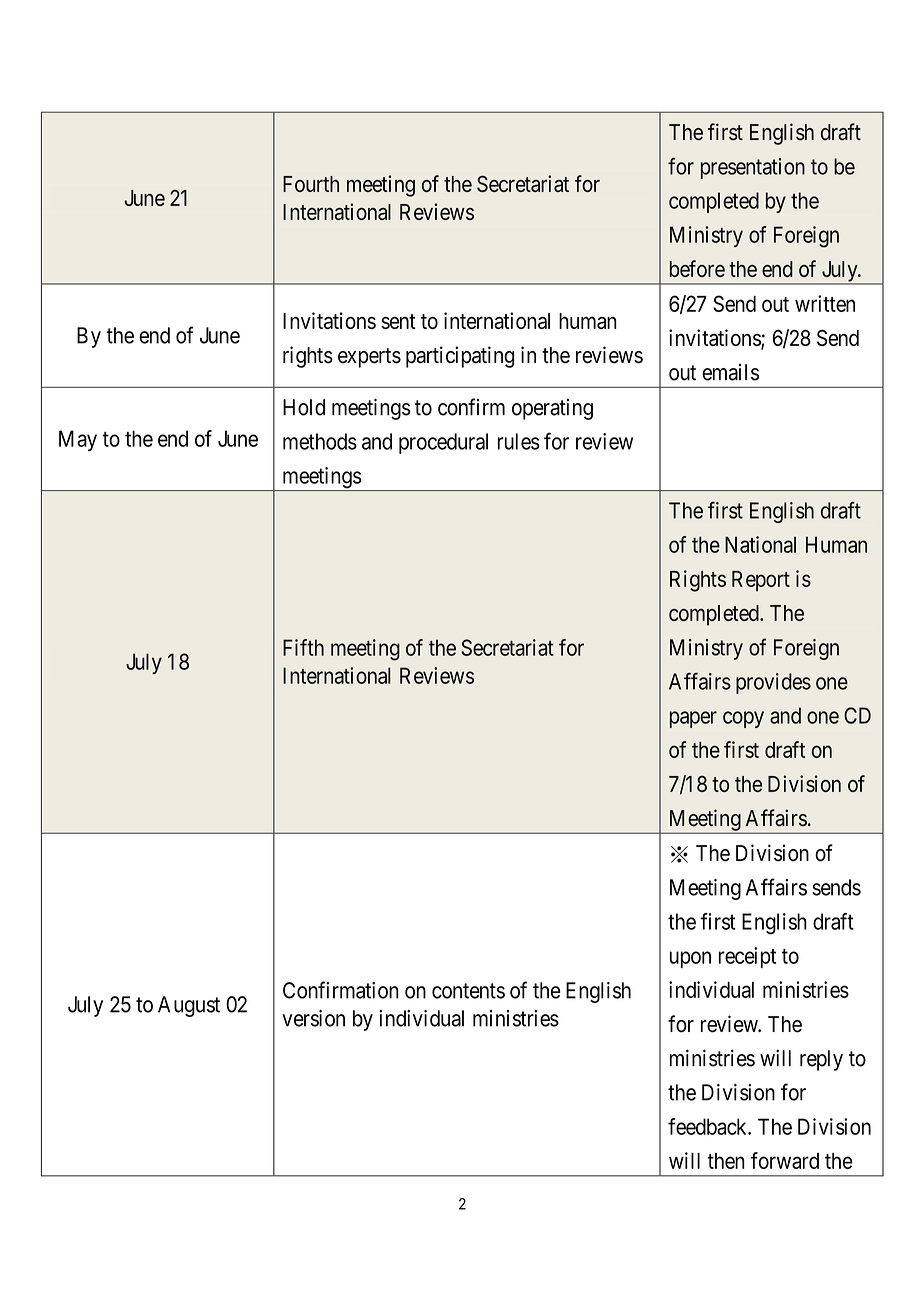 This page has width=924, height=1308. Describe the element at coordinates (773, 683) in the page. I see `provides` at that location.
